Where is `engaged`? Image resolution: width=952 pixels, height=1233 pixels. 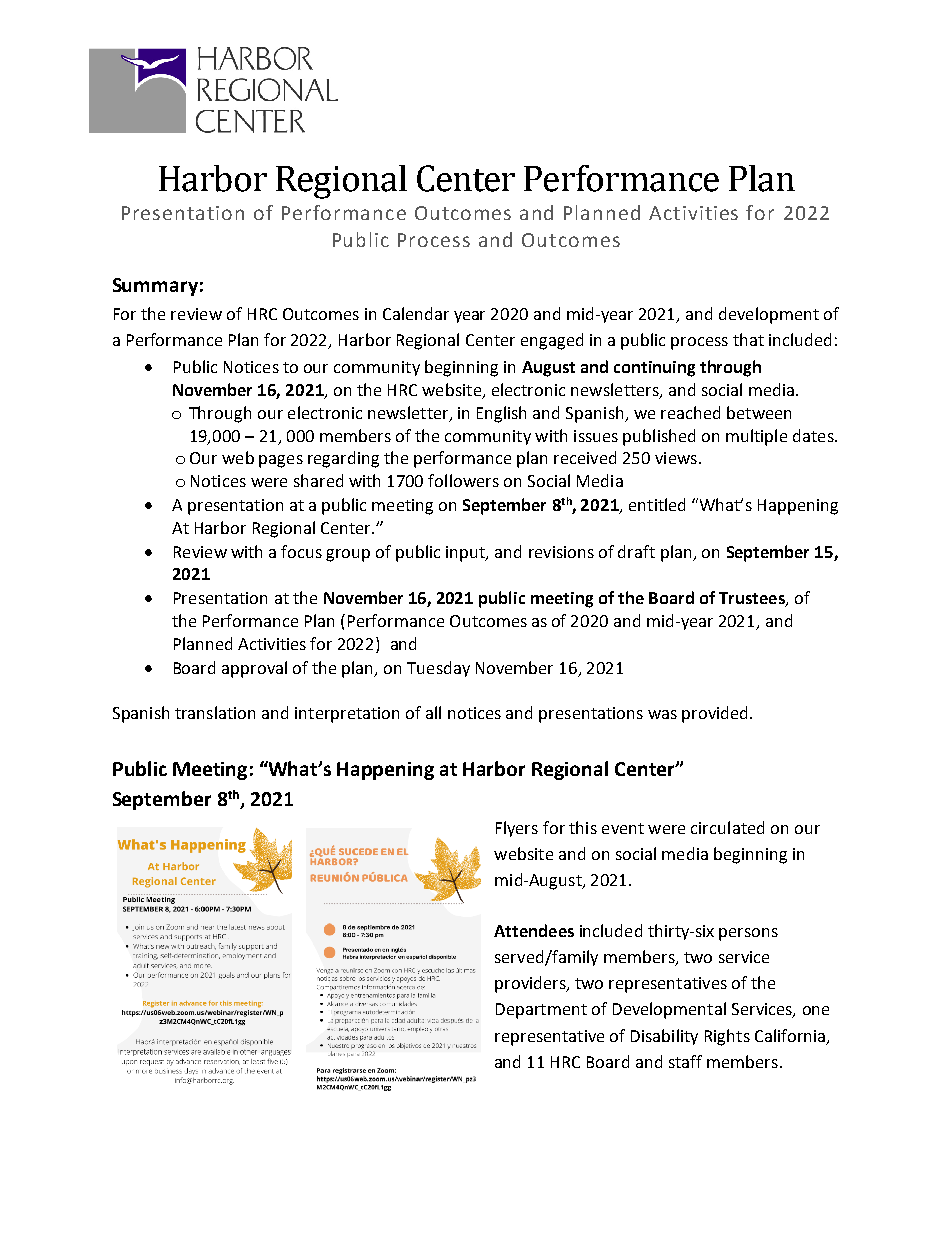 engaged is located at coordinates (552, 341).
